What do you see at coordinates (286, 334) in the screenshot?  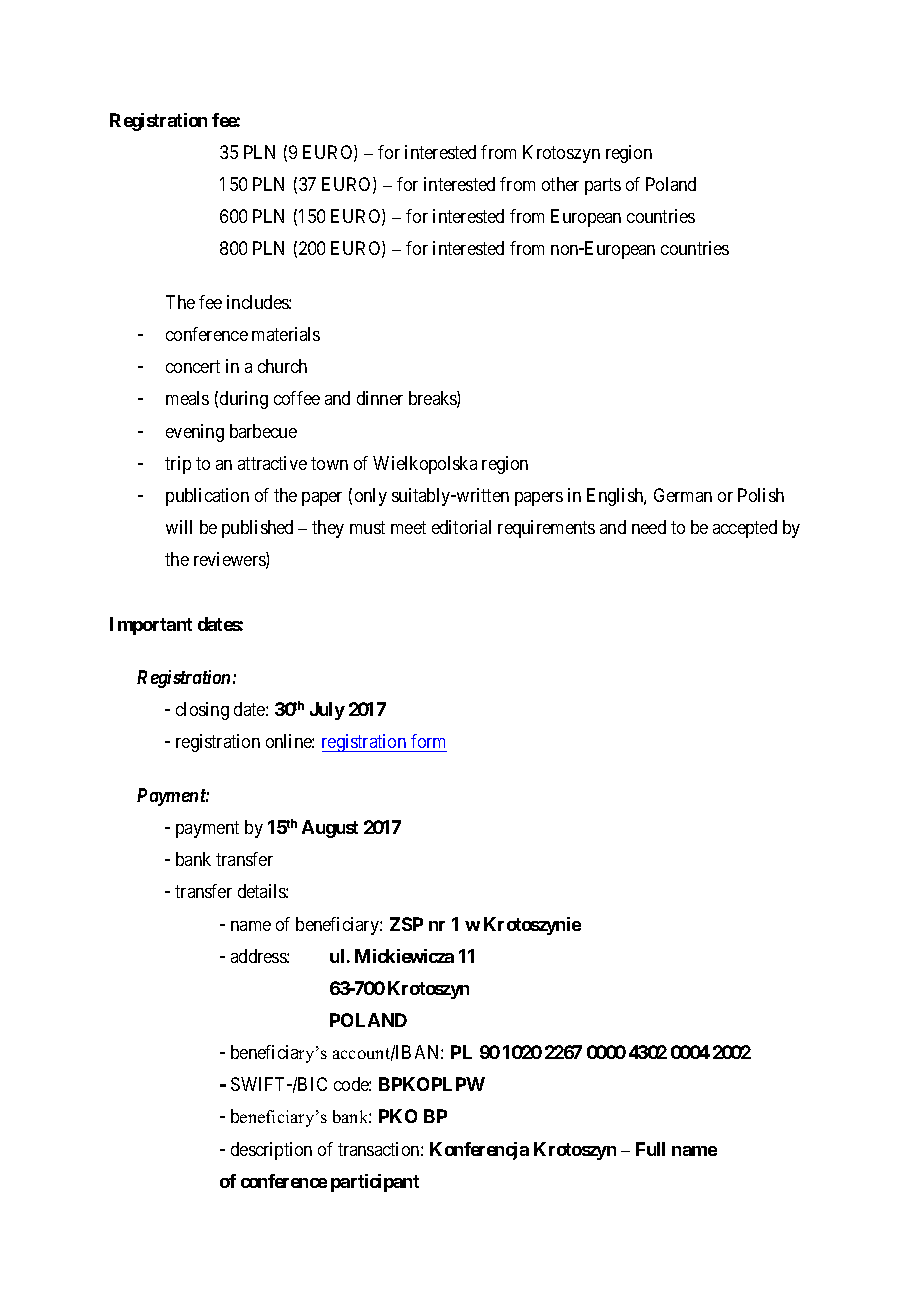 I see `materials` at bounding box center [286, 334].
